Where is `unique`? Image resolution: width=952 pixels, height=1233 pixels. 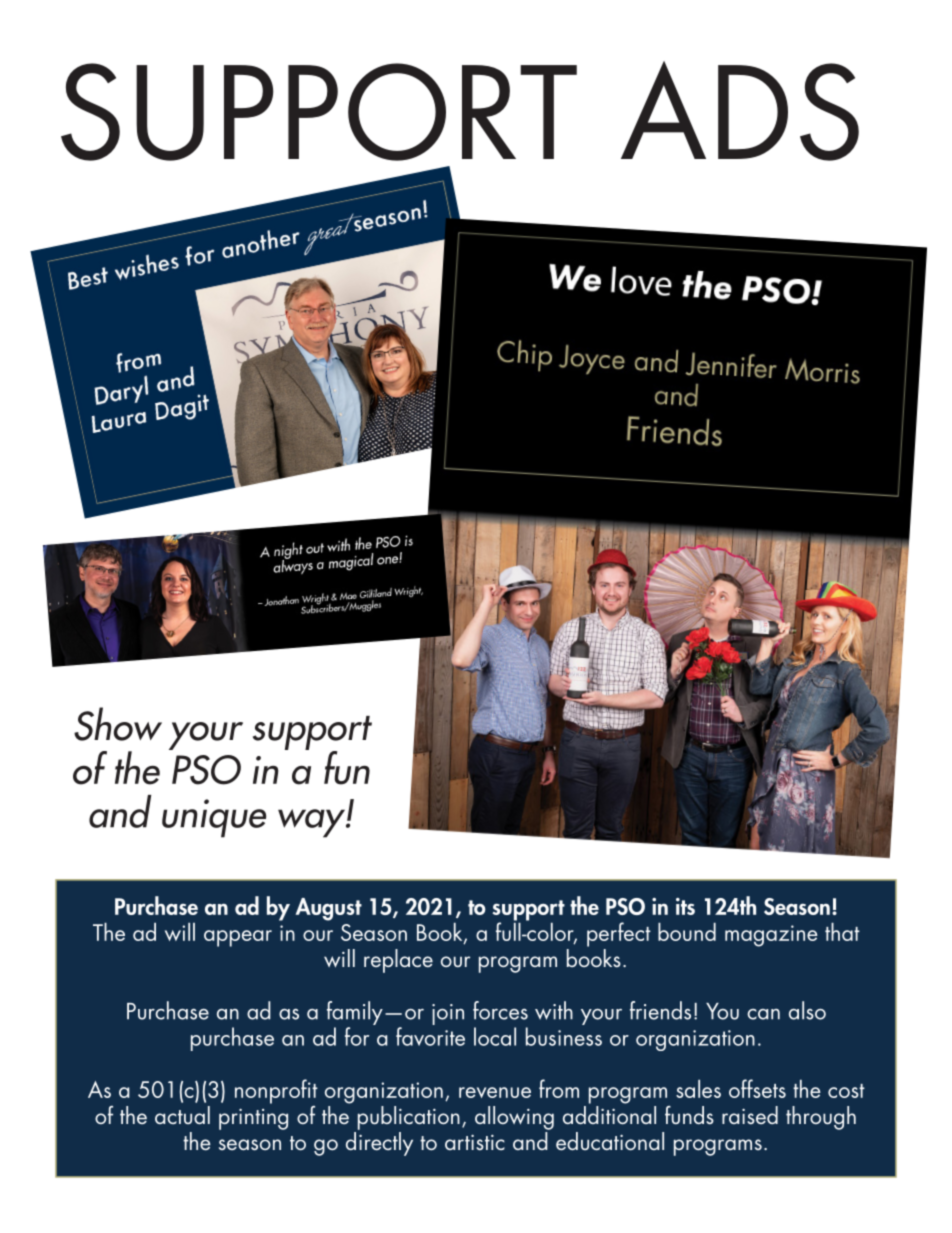
unique is located at coordinates (214, 818).
